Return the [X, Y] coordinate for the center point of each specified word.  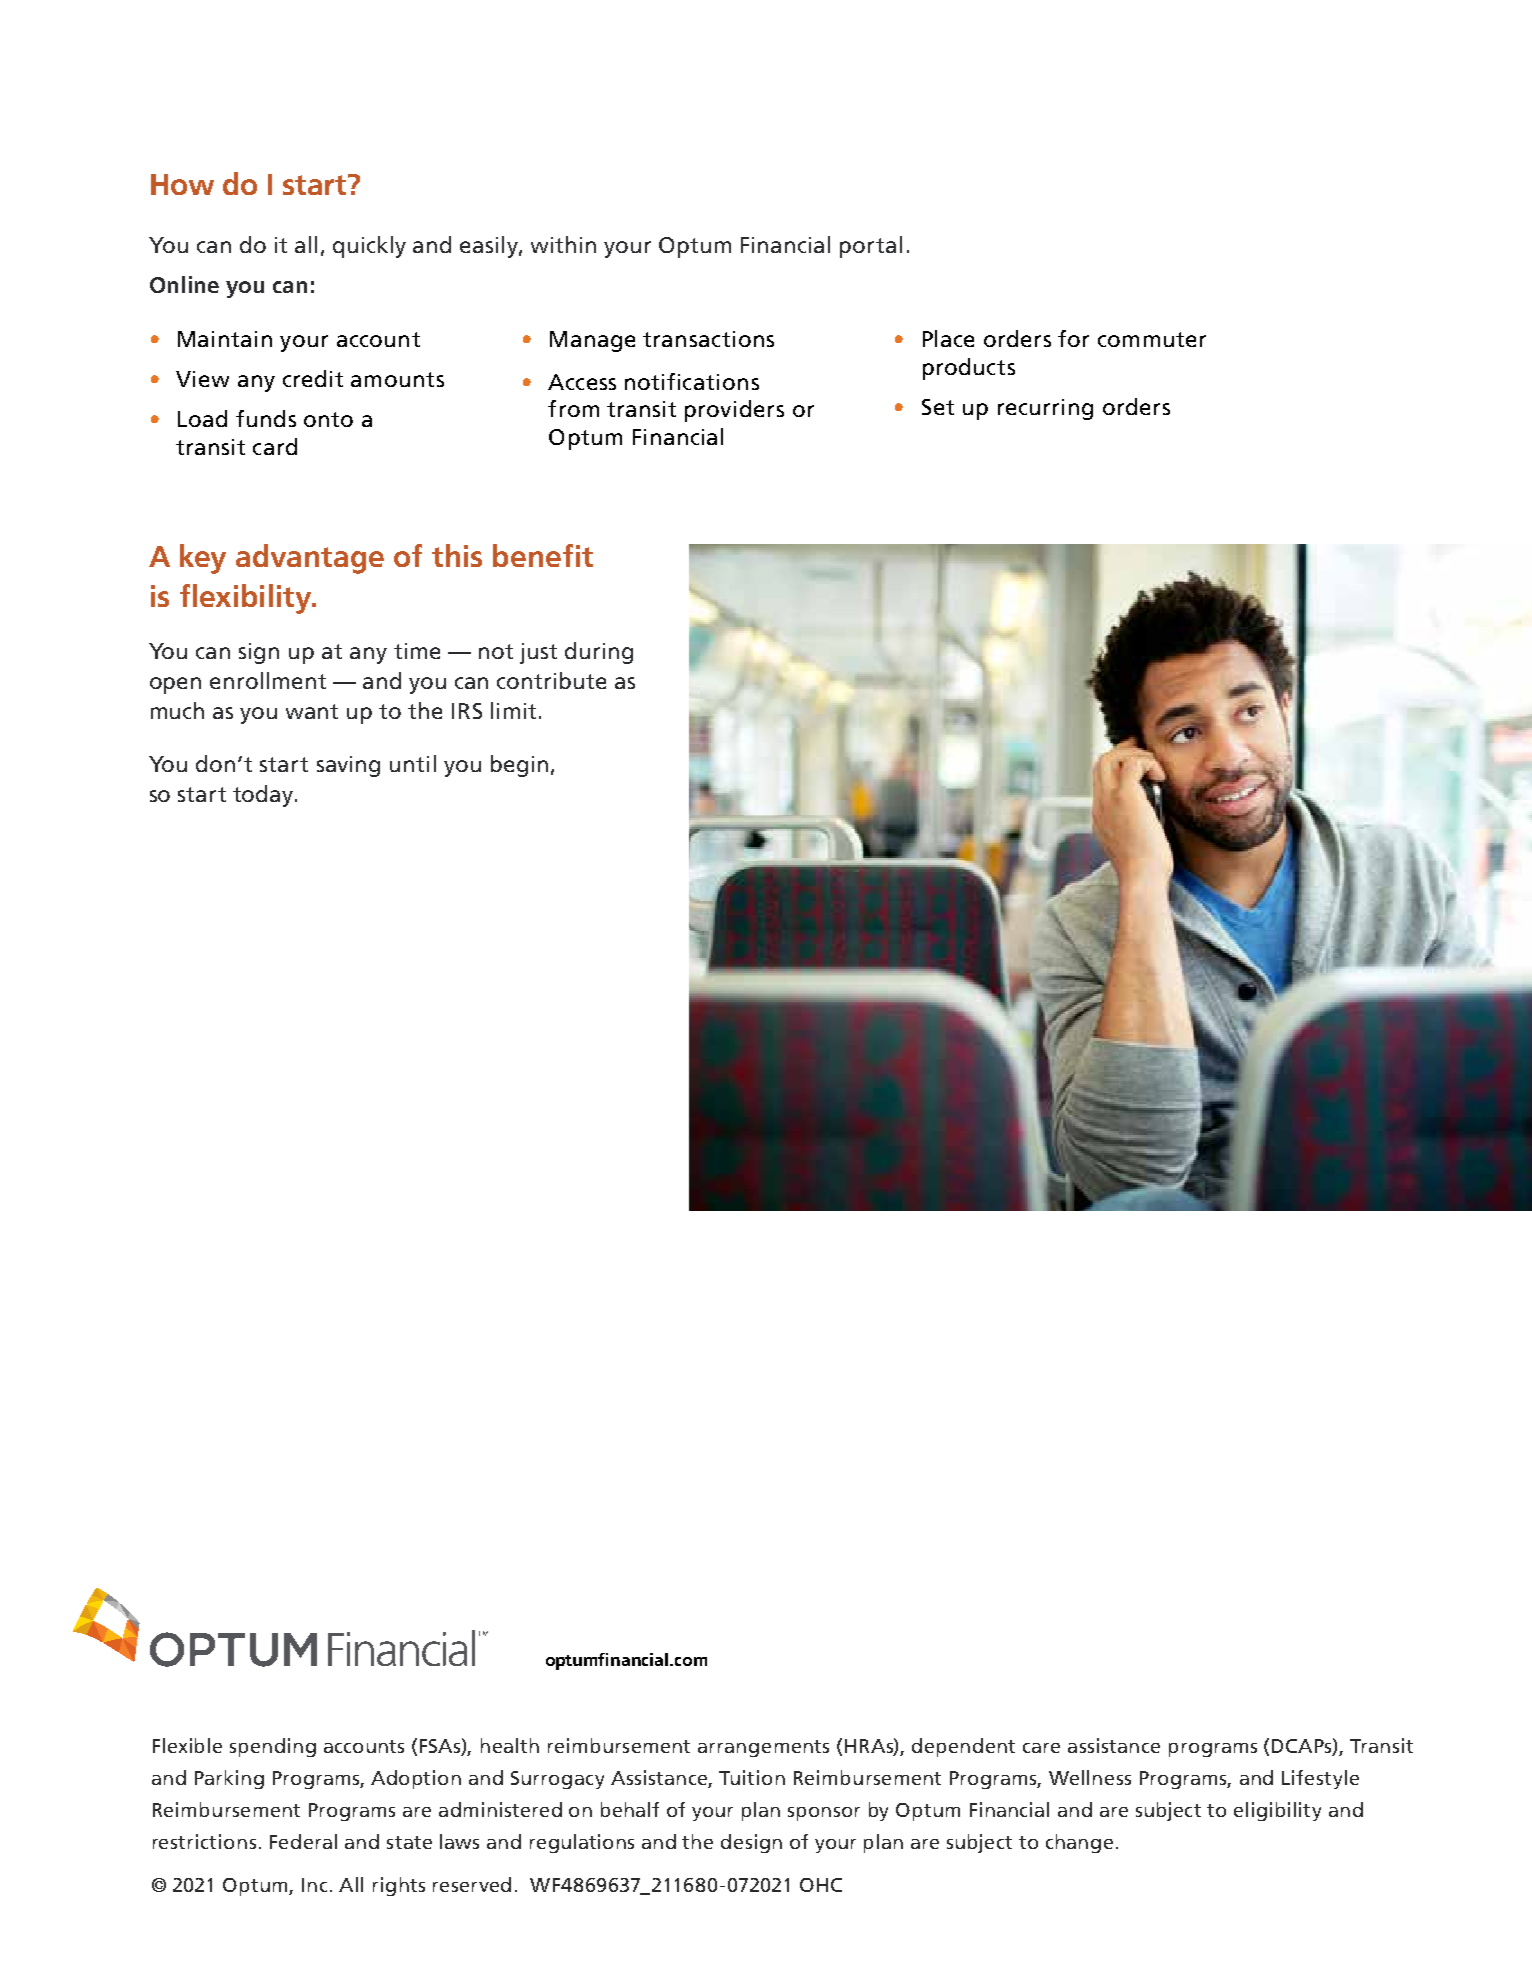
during [599, 653]
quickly [369, 247]
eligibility [1277, 1811]
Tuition [752, 1777]
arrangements [763, 1748]
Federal [303, 1841]
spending [273, 1747]
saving [348, 766]
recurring [1045, 409]
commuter [1152, 339]
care [1041, 1748]
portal [871, 247]
